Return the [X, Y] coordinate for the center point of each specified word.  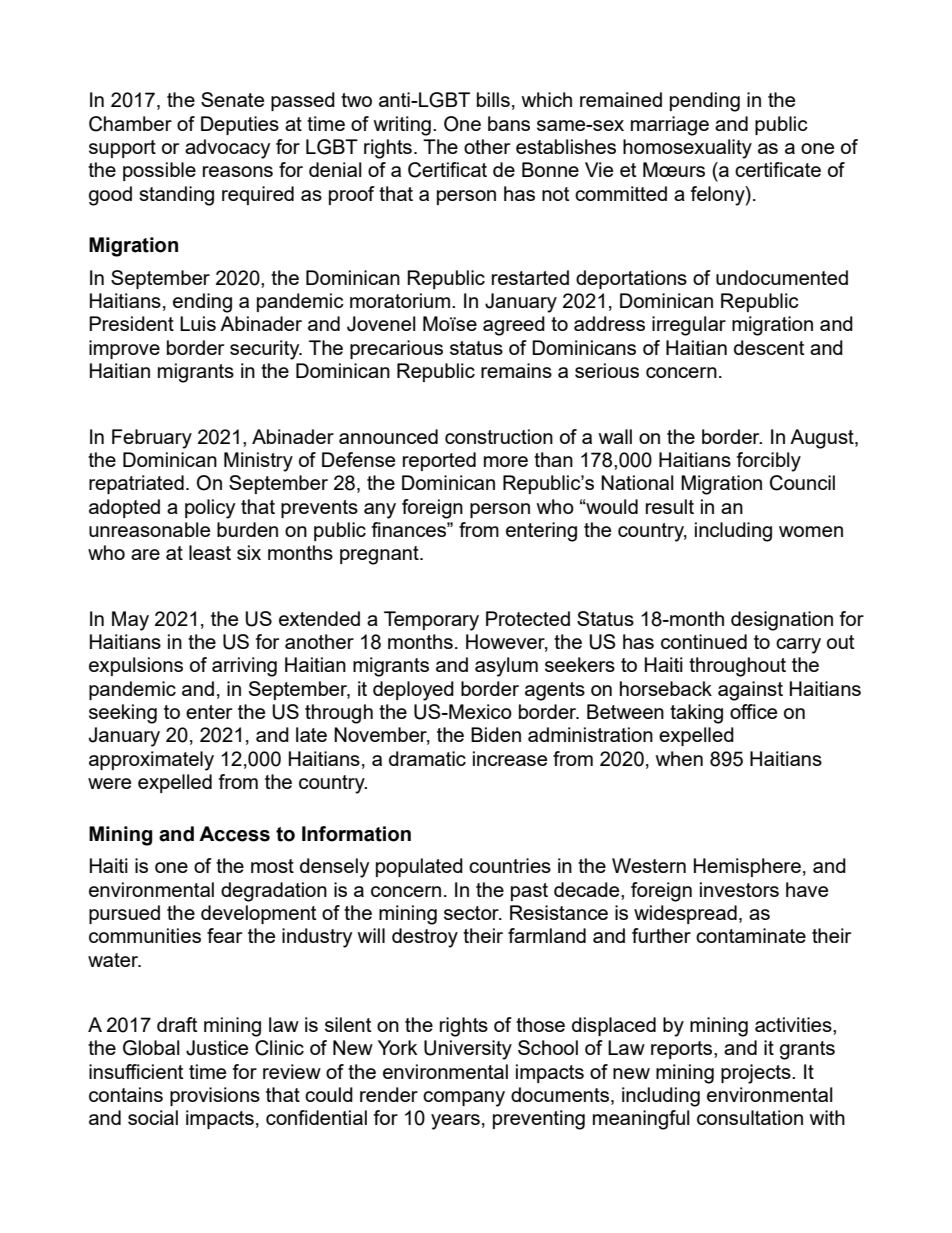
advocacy [227, 149]
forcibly [769, 462]
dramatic [427, 758]
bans [509, 123]
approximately [151, 761]
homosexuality [687, 149]
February [152, 439]
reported [439, 461]
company [464, 1099]
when [679, 758]
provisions [215, 1096]
